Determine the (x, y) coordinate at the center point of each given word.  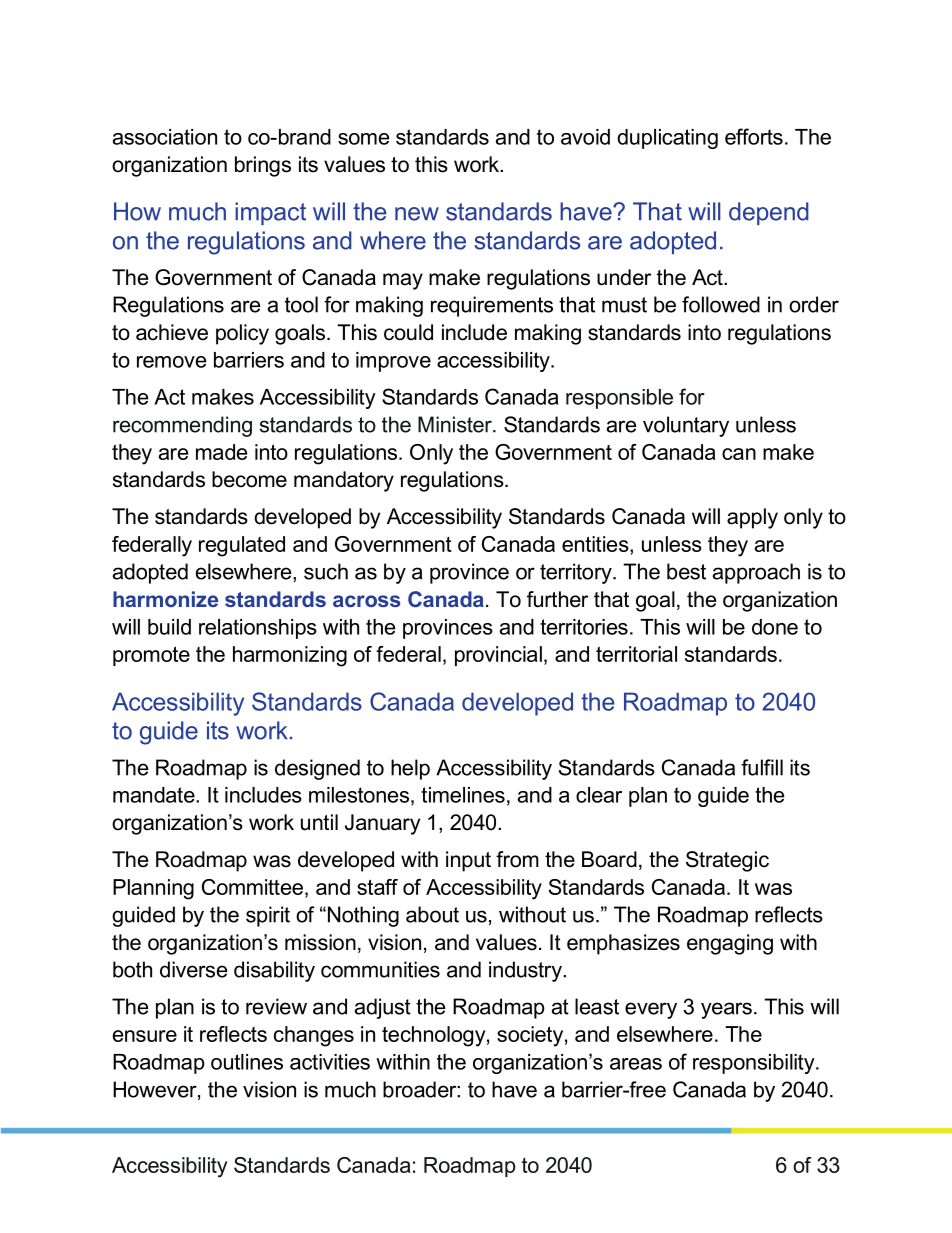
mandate (155, 795)
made (221, 452)
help (410, 769)
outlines (247, 1062)
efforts (754, 136)
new (417, 214)
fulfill (762, 767)
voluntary (686, 426)
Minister (456, 424)
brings (263, 166)
